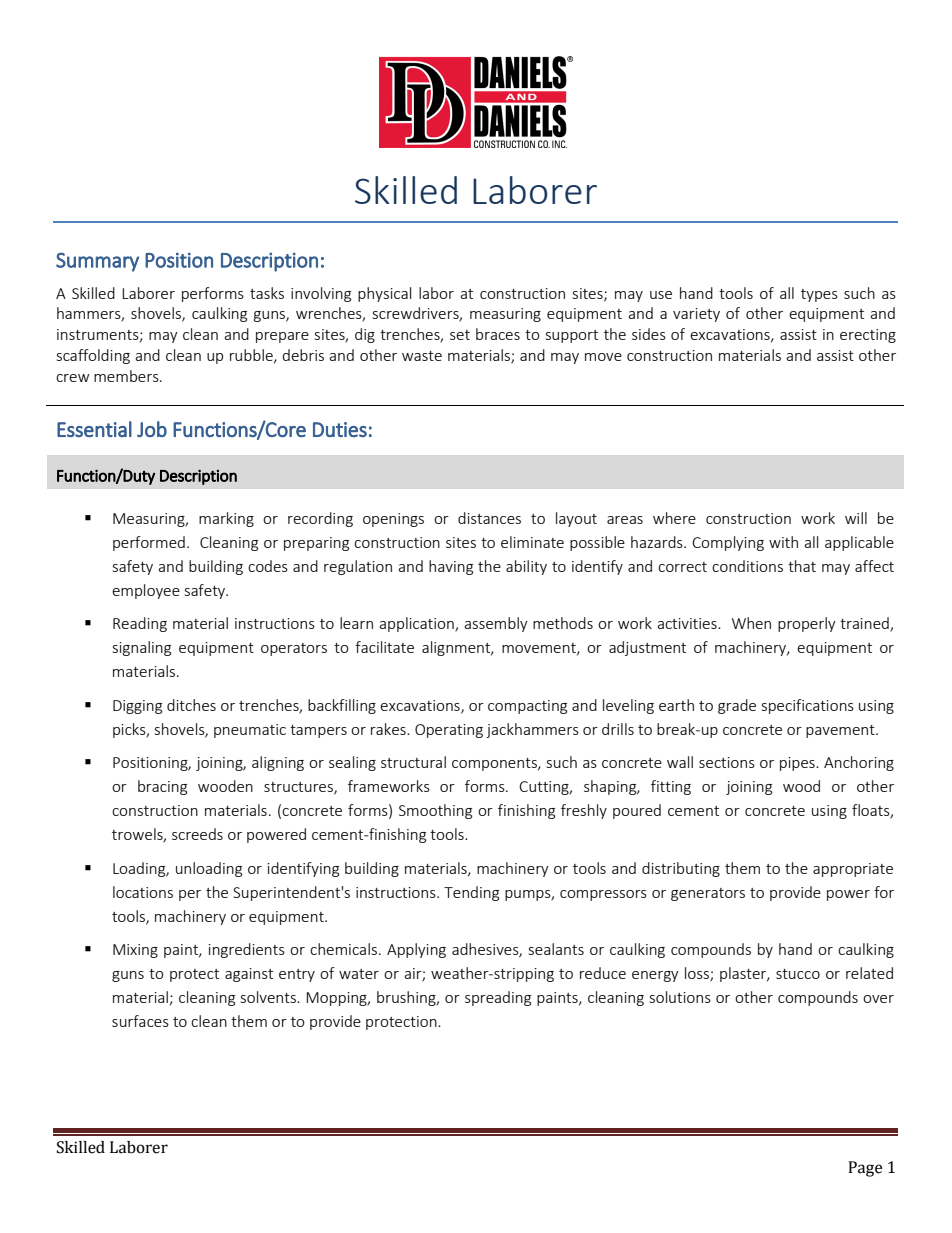  I want to click on stucco, so click(798, 974).
